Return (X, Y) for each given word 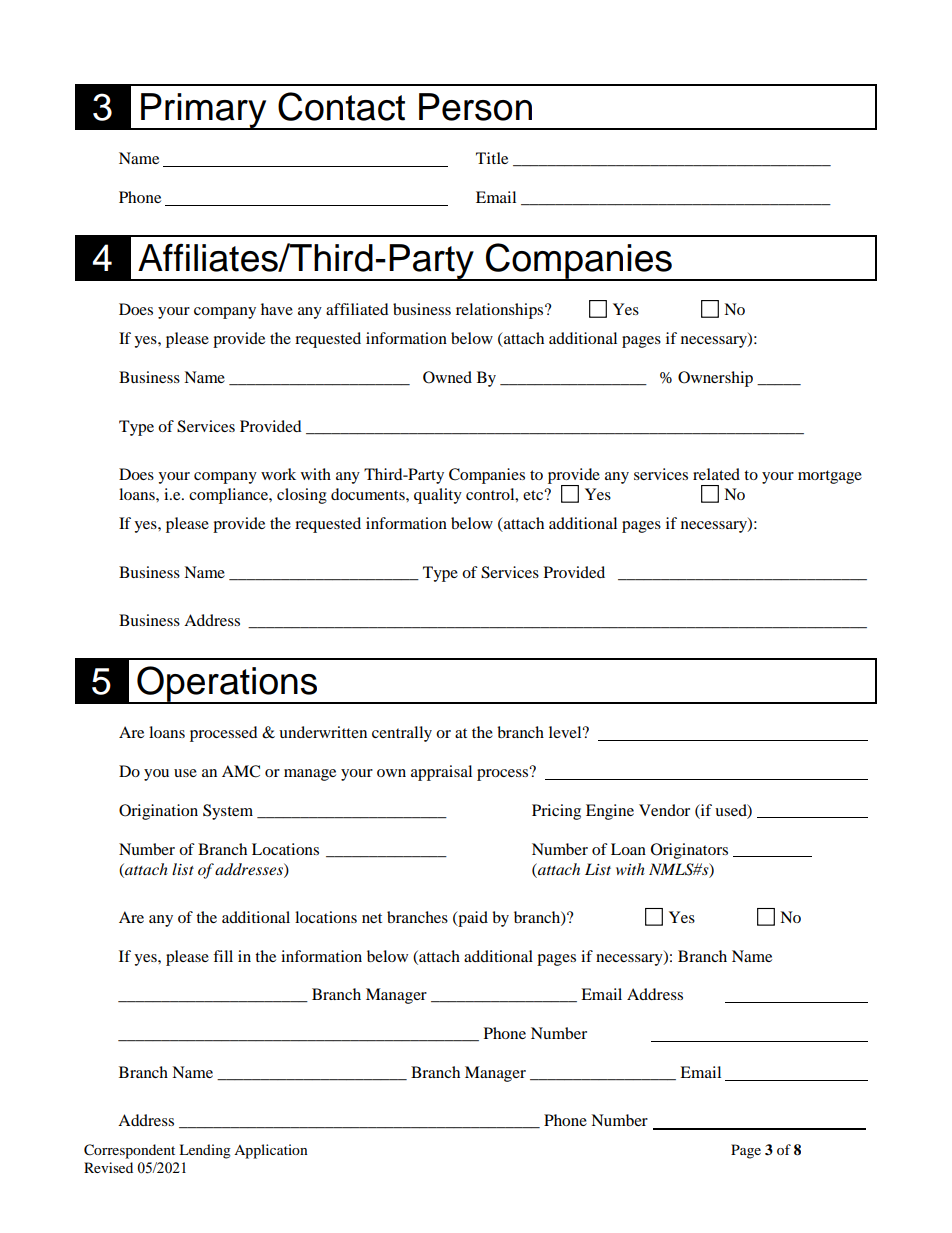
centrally (402, 734)
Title (492, 158)
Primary (204, 111)
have (277, 309)
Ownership (715, 379)
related (716, 474)
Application (271, 1151)
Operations (227, 685)
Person (475, 107)
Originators (689, 851)
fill (223, 956)
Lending (205, 1151)
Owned (447, 377)
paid (472, 919)
